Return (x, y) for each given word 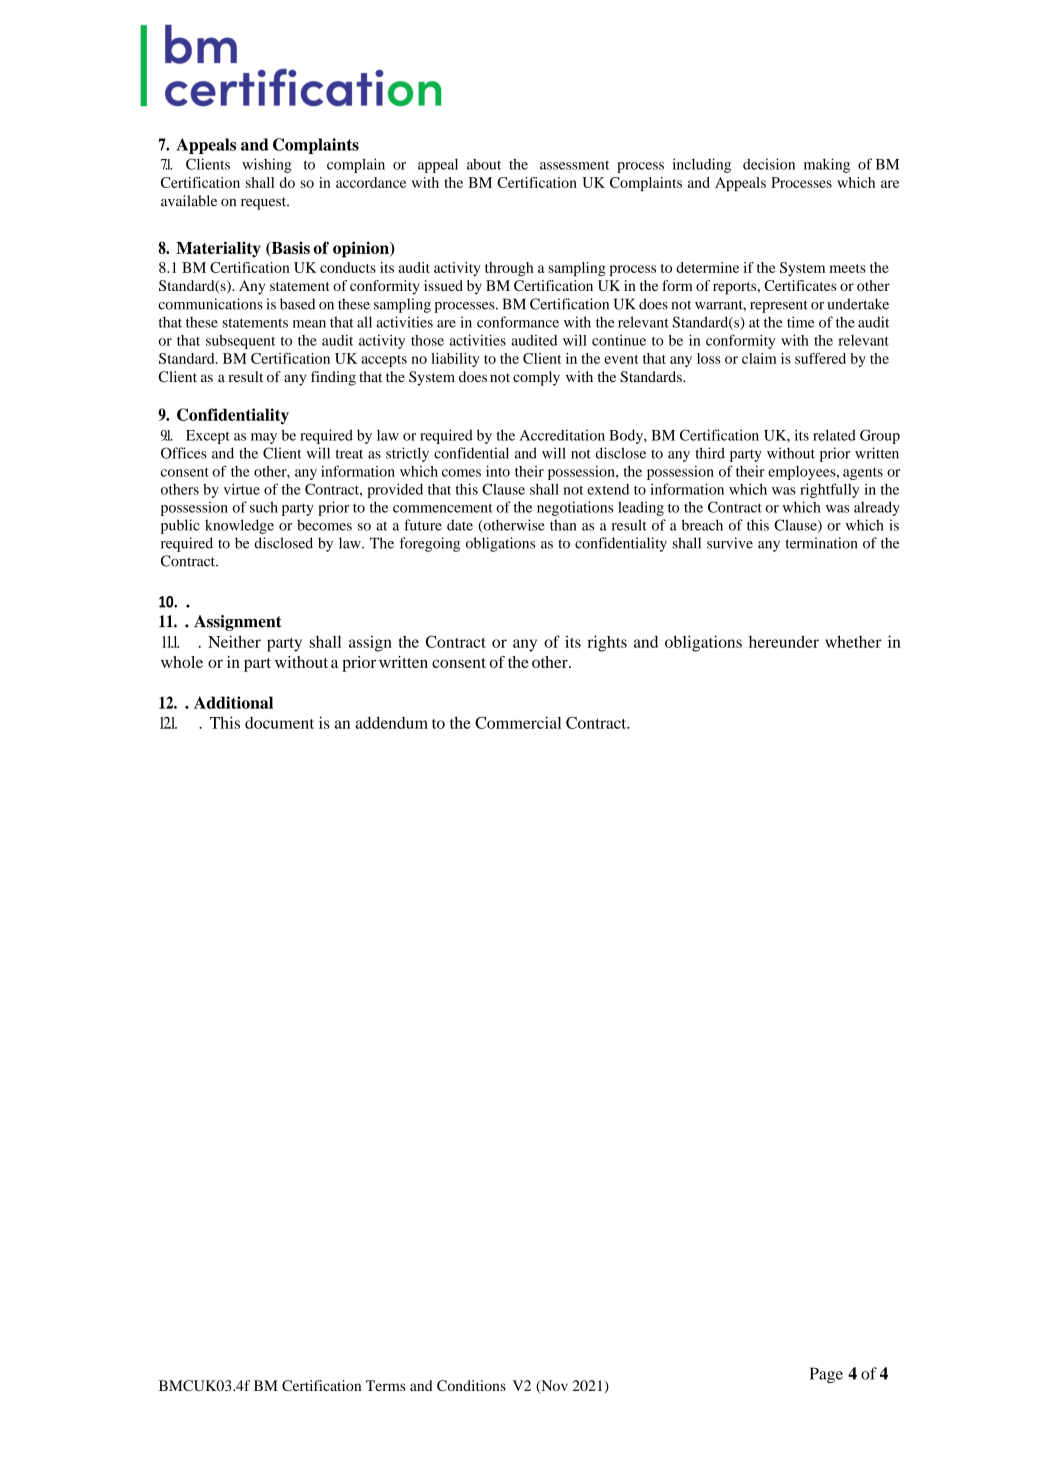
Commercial (518, 722)
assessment (574, 165)
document (279, 723)
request (265, 203)
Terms (385, 1385)
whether (853, 641)
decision (769, 164)
